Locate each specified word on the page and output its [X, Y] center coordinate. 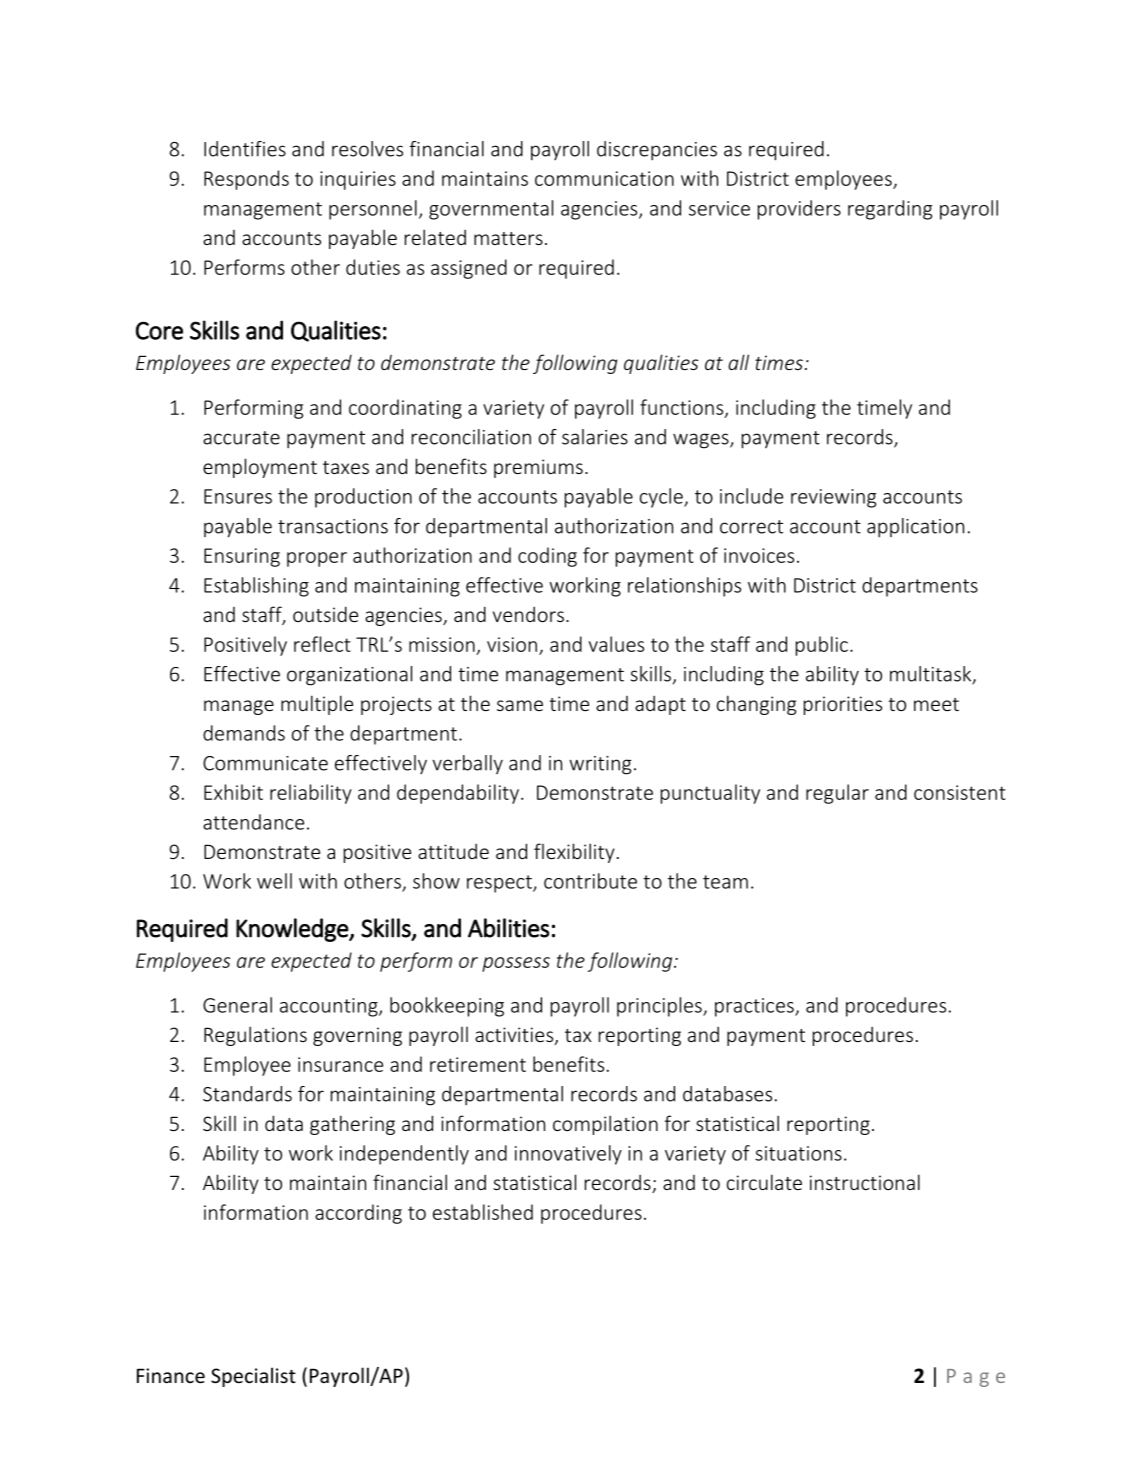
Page [976, 1378]
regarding [890, 210]
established [483, 1212]
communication [604, 178]
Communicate [265, 763]
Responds [246, 180]
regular [837, 794]
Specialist [253, 1377]
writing [600, 765]
